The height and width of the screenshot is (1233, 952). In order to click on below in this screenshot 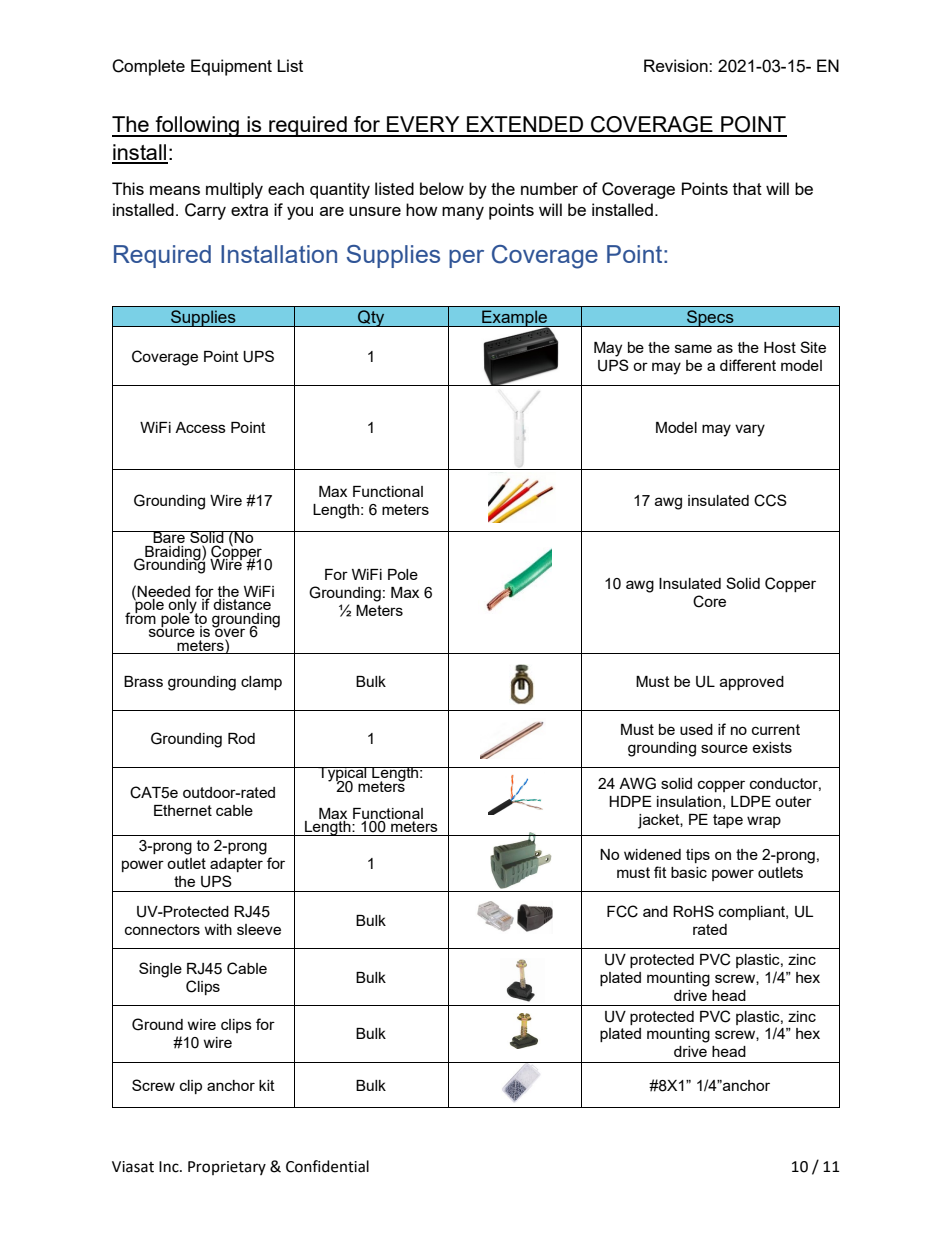, I will do `click(442, 188)`.
